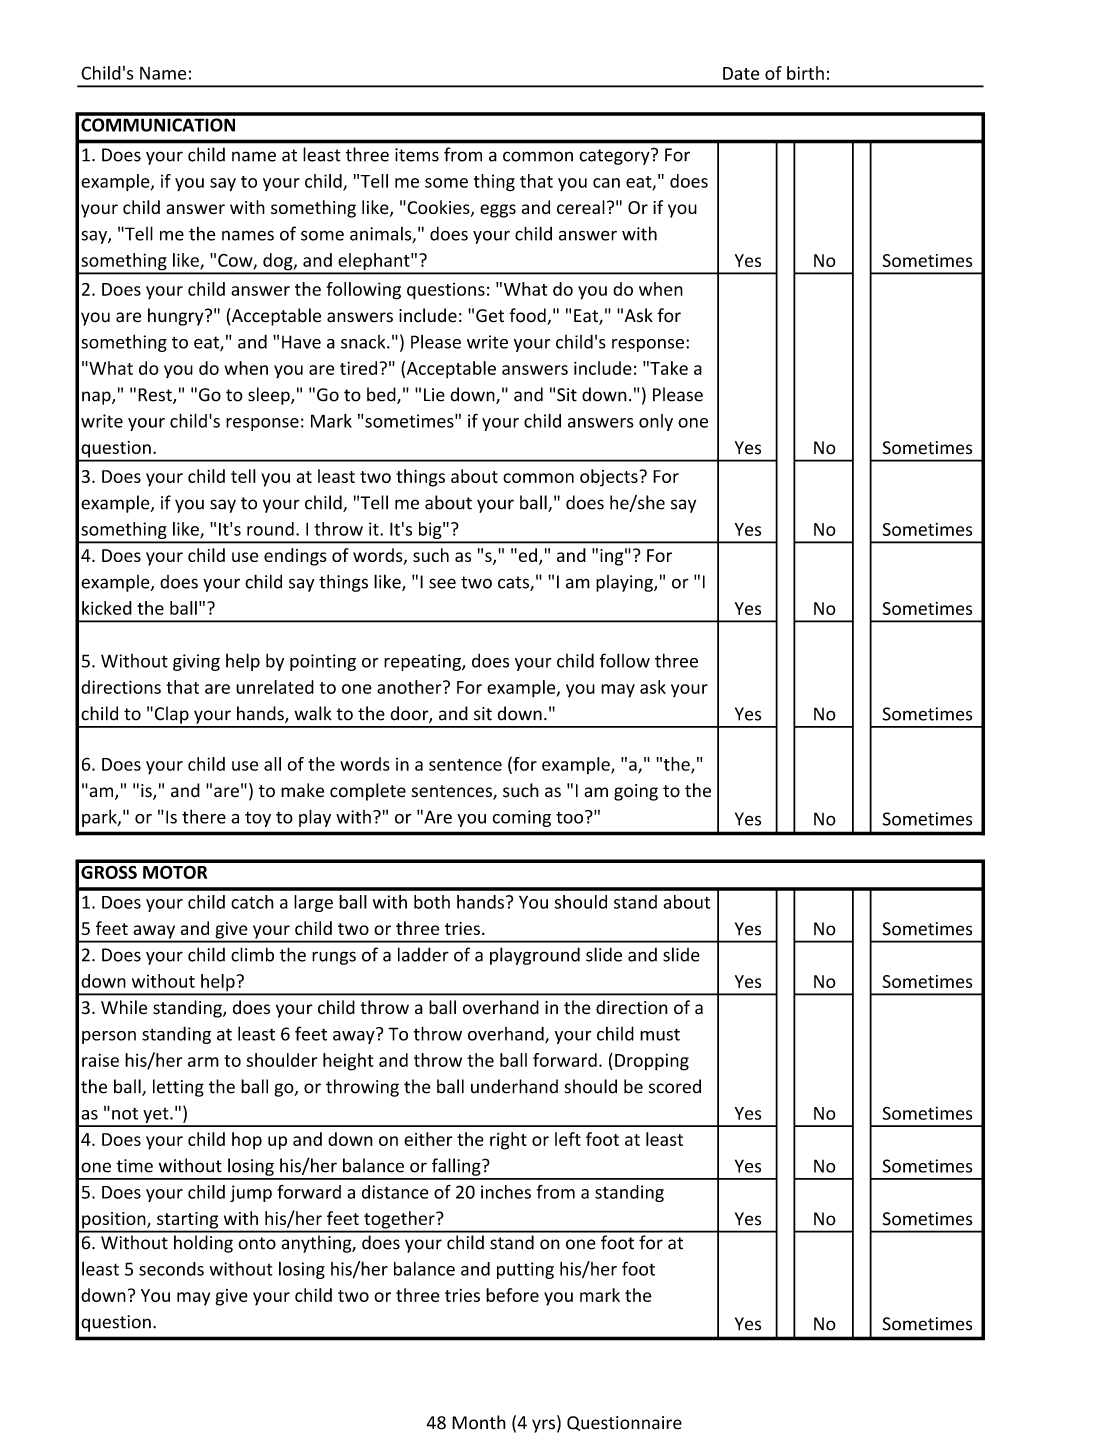  I want to click on dog, so click(278, 263).
